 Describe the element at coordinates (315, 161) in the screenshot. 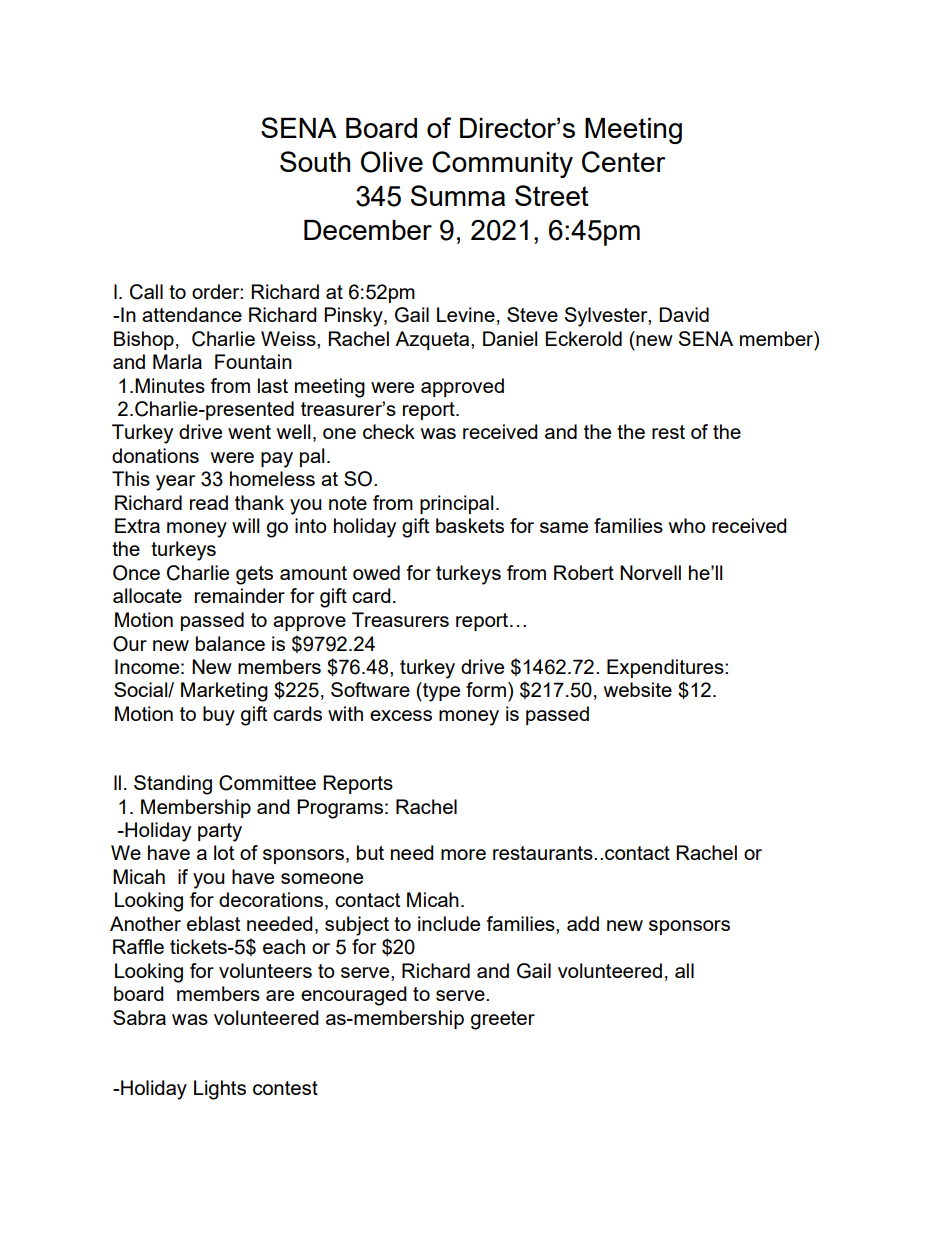

I see `South` at that location.
